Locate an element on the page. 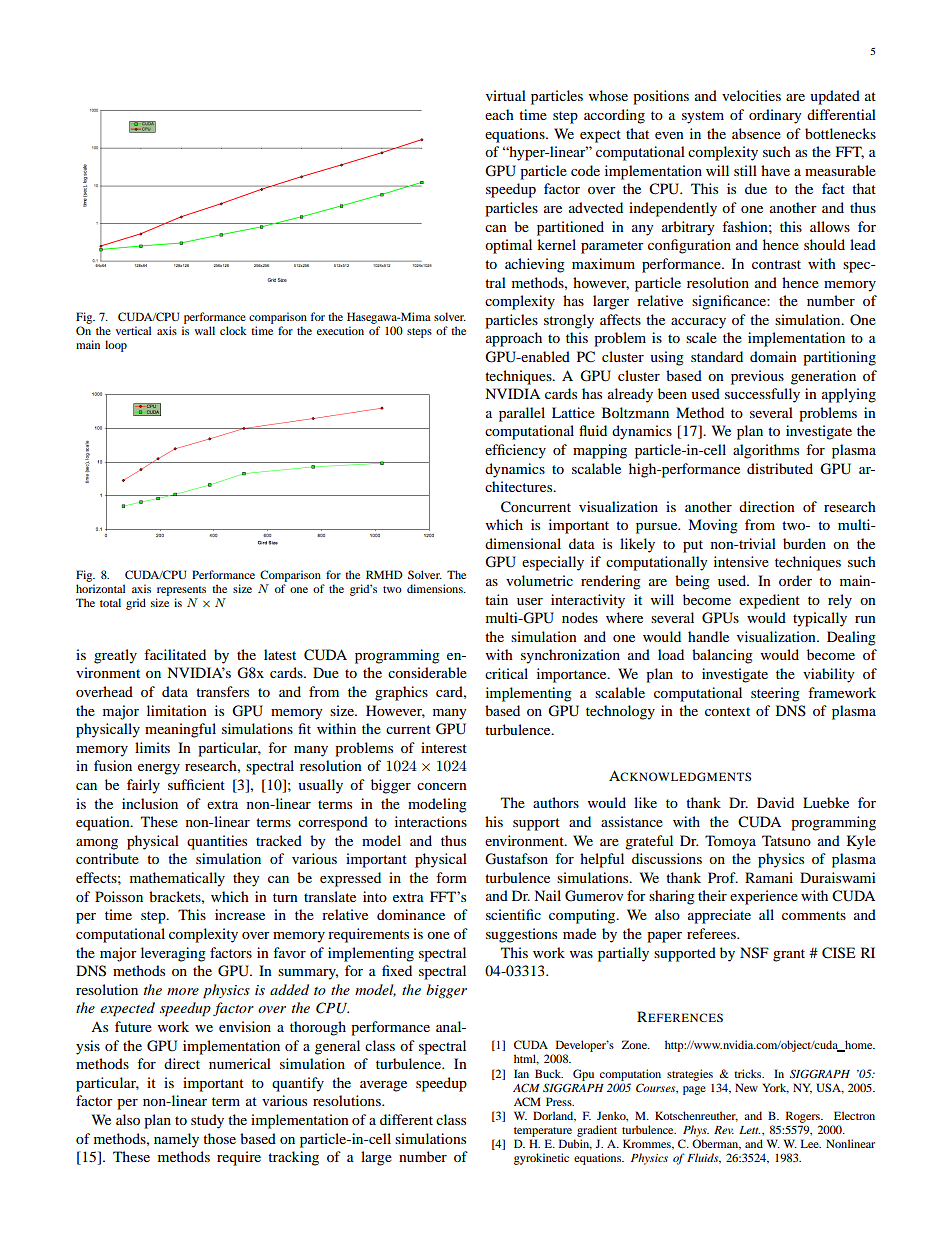 This image has height=1233, width=952. wall is located at coordinates (205, 330).
